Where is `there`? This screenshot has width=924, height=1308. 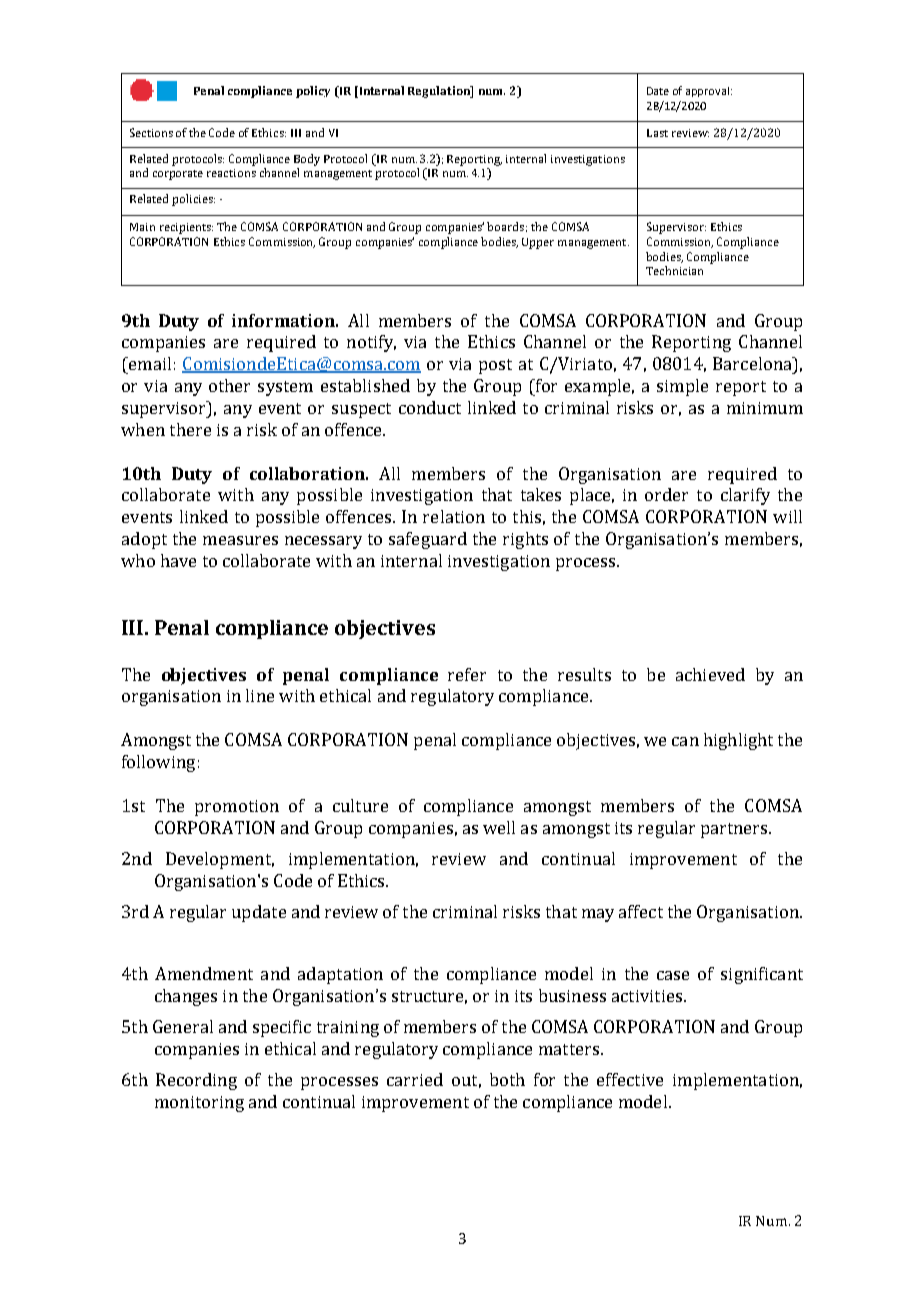
there is located at coordinates (190, 429).
